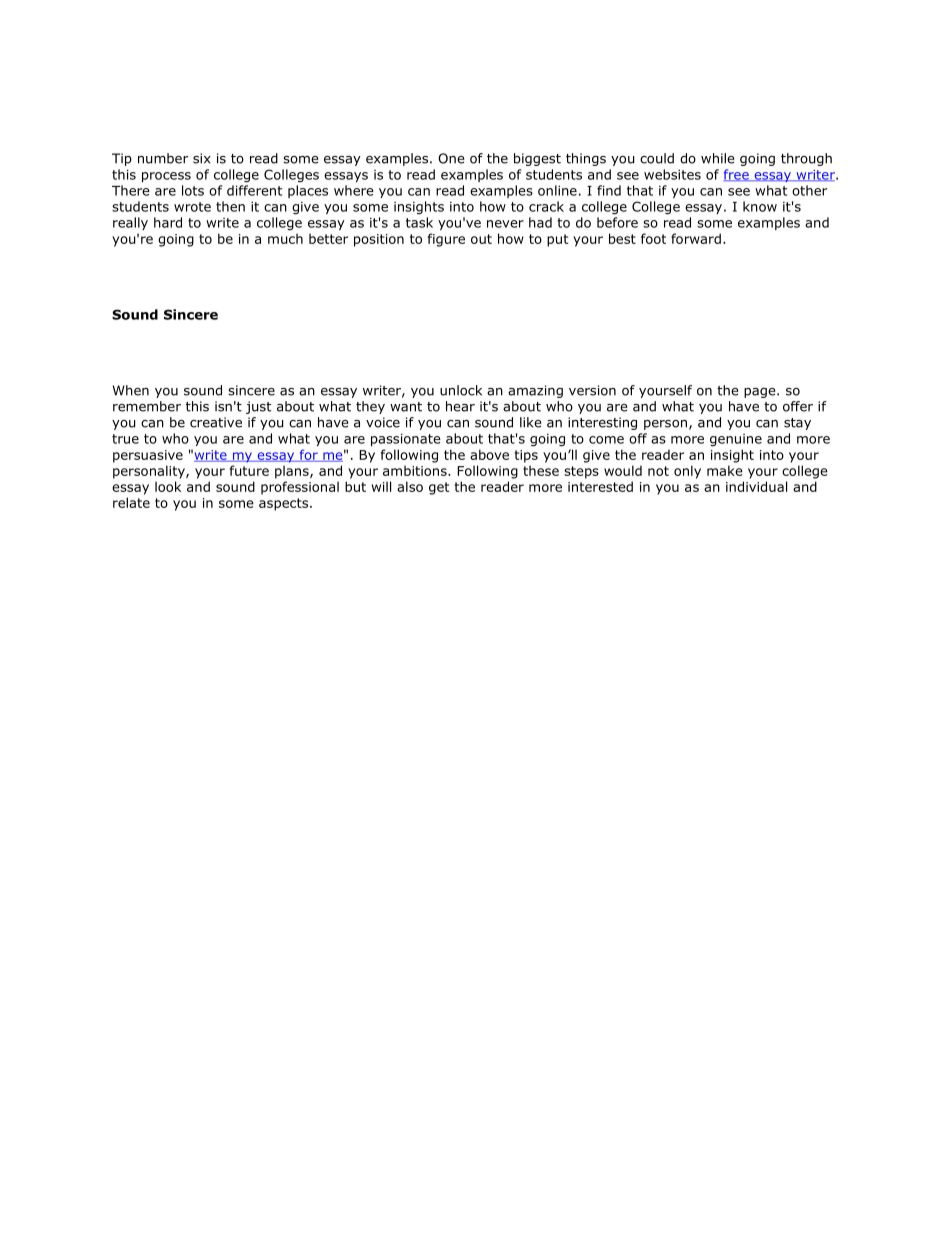 The image size is (952, 1233). I want to click on One, so click(451, 158).
